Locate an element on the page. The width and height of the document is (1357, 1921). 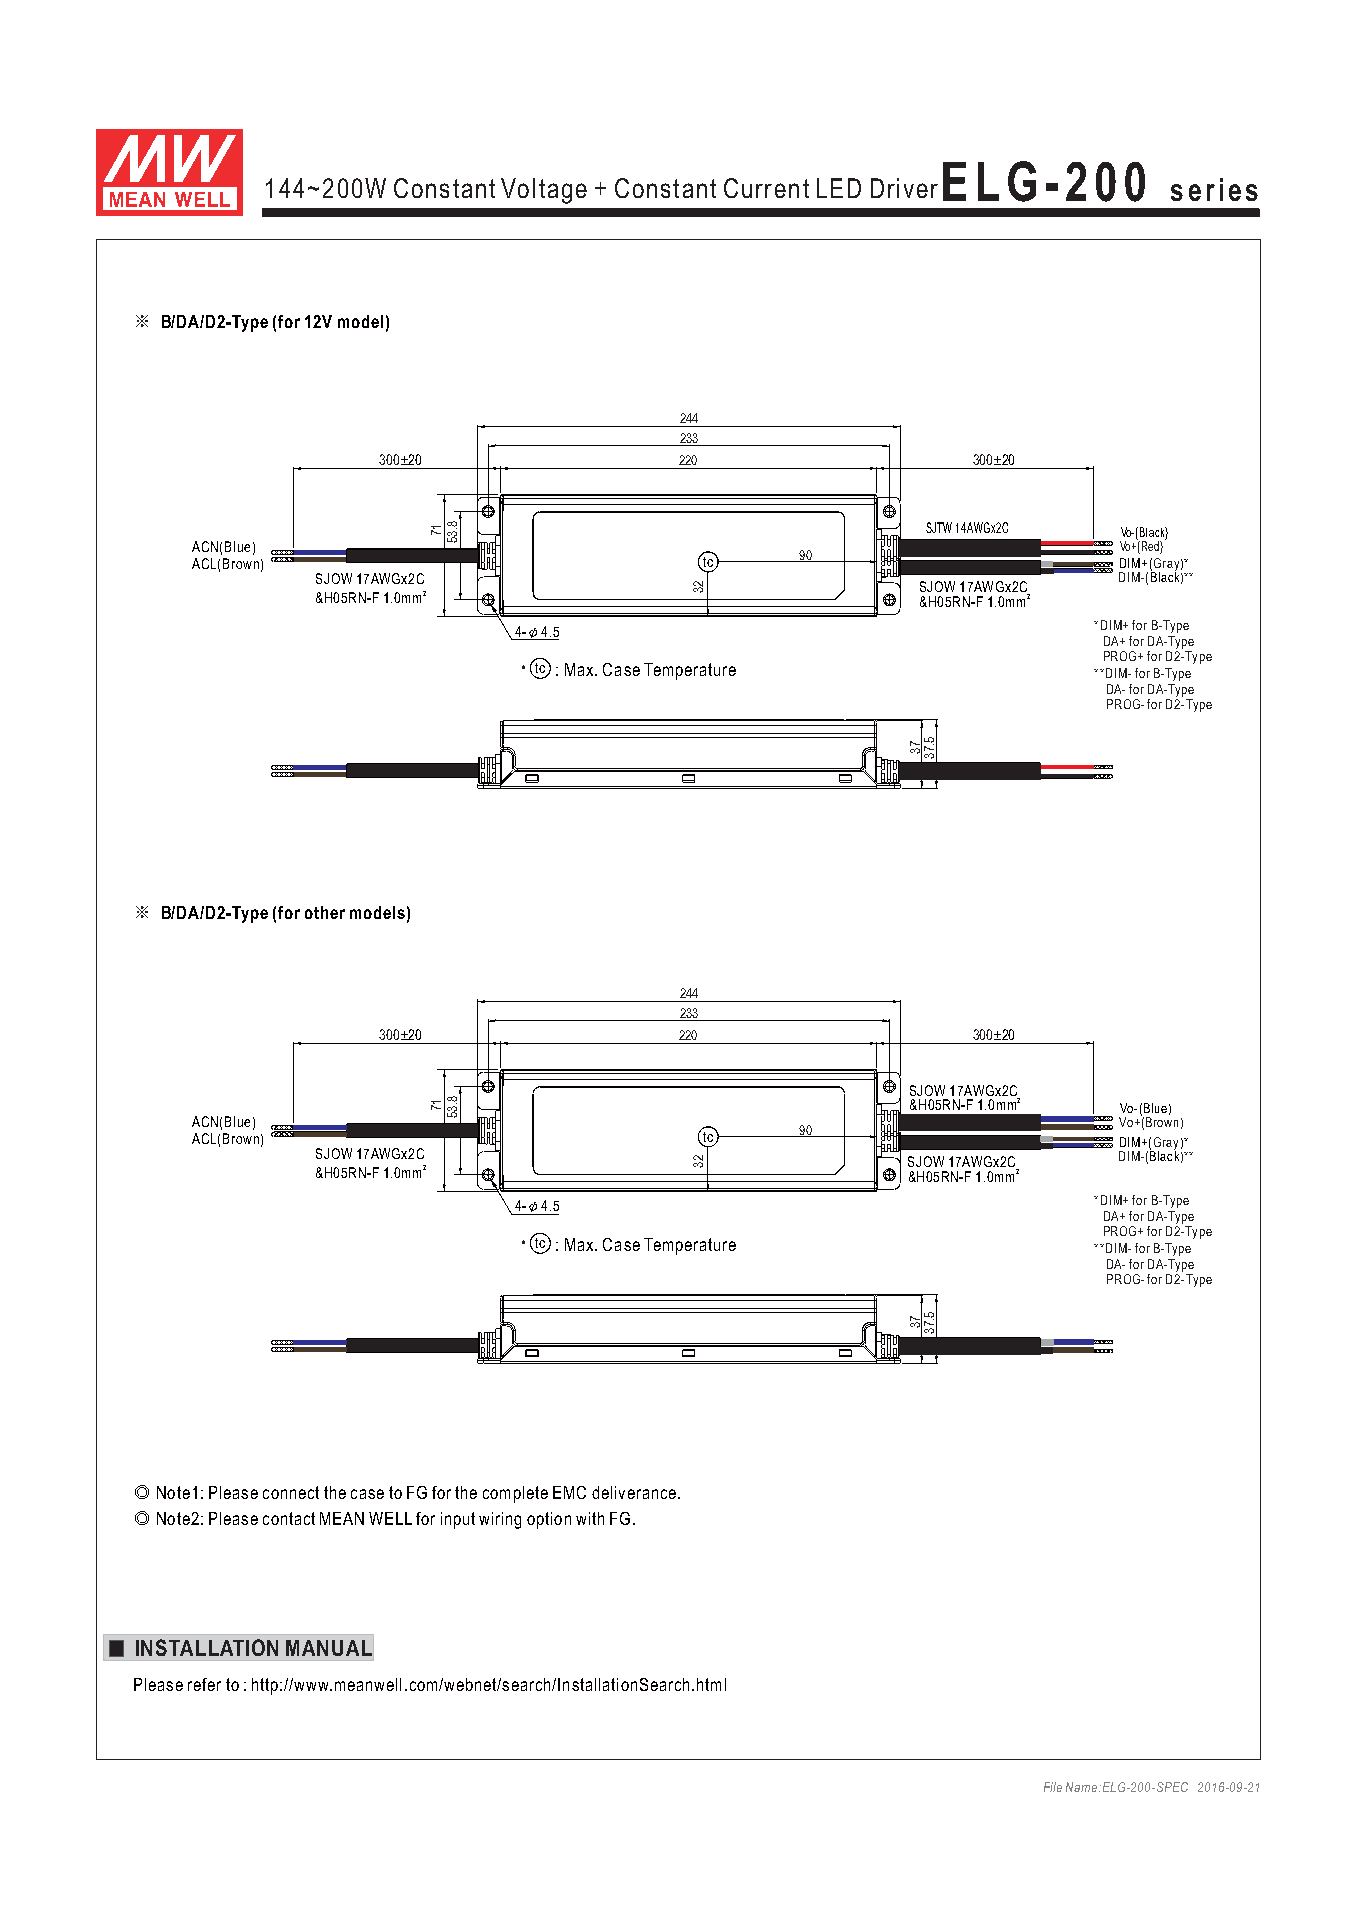
Voltage is located at coordinates (544, 191).
